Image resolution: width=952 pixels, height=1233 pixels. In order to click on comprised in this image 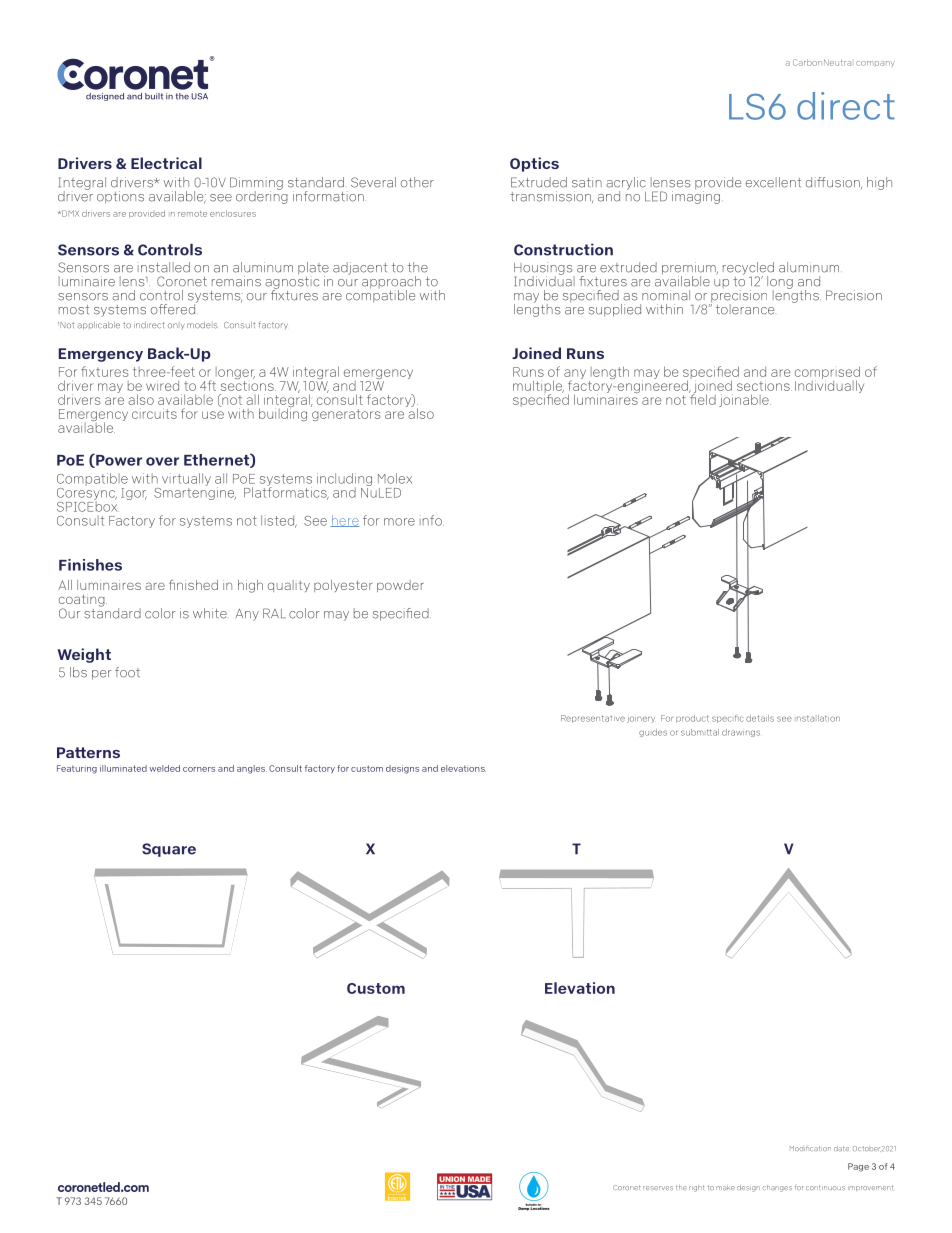, I will do `click(827, 374)`.
